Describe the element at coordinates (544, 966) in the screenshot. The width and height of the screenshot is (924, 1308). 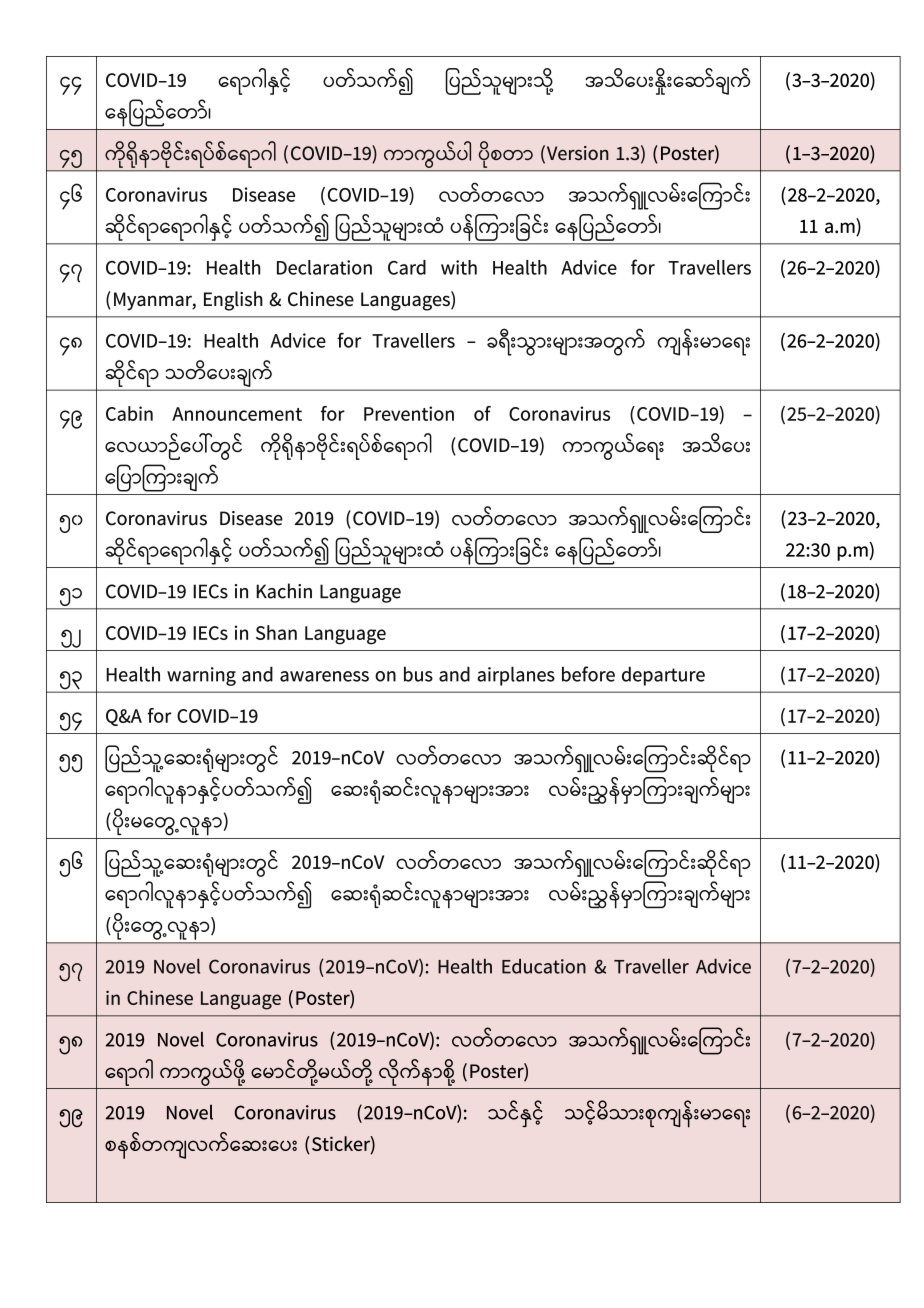
I see `Education` at that location.
